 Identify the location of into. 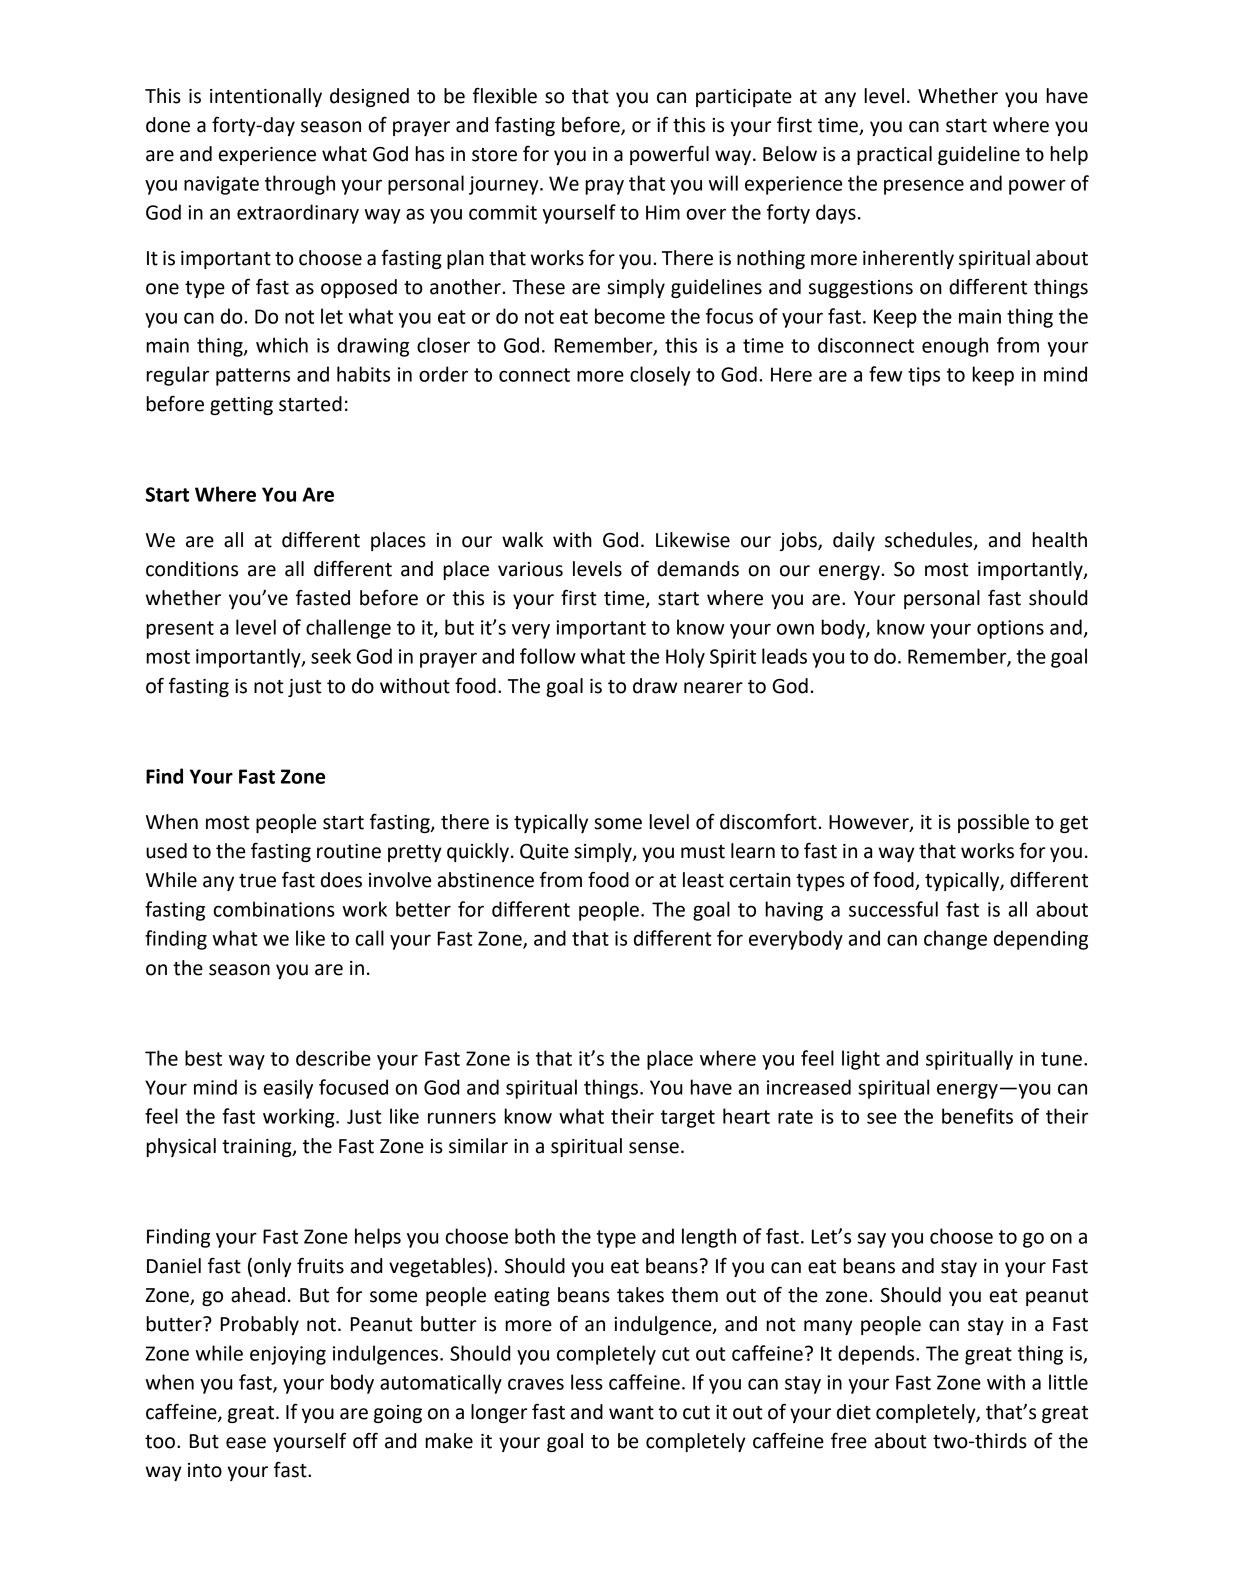
(205, 1470).
